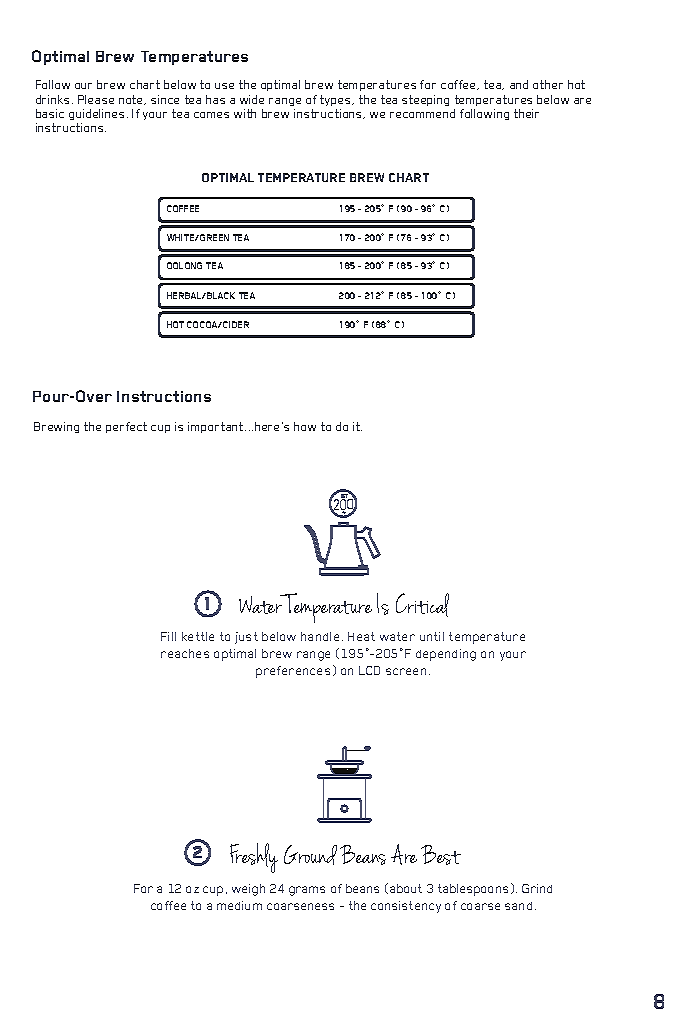 The height and width of the image is (1033, 689). Describe the element at coordinates (96, 114) in the image. I see `guidelines` at that location.
